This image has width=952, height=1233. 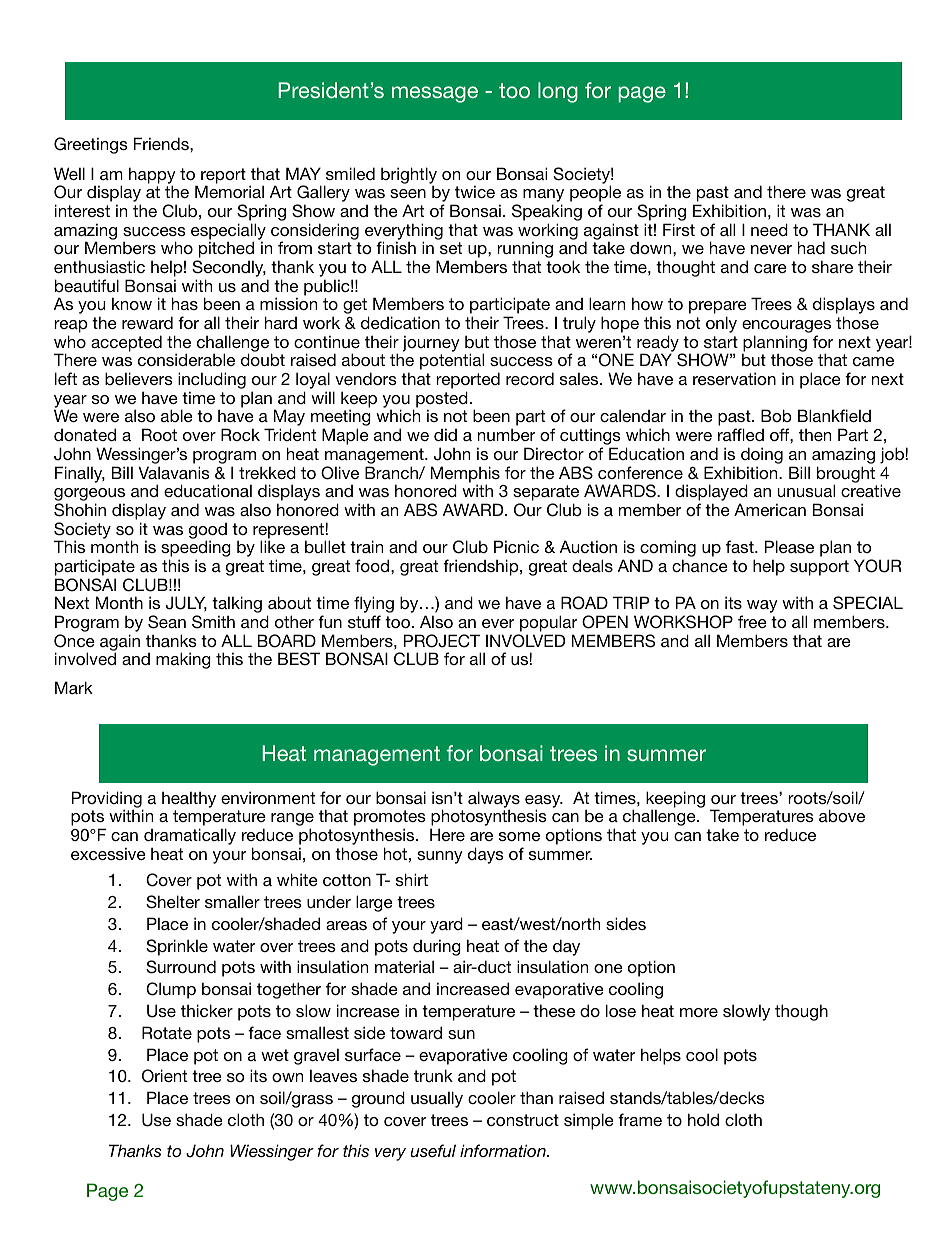 What do you see at coordinates (164, 1076) in the image?
I see `Orient` at bounding box center [164, 1076].
